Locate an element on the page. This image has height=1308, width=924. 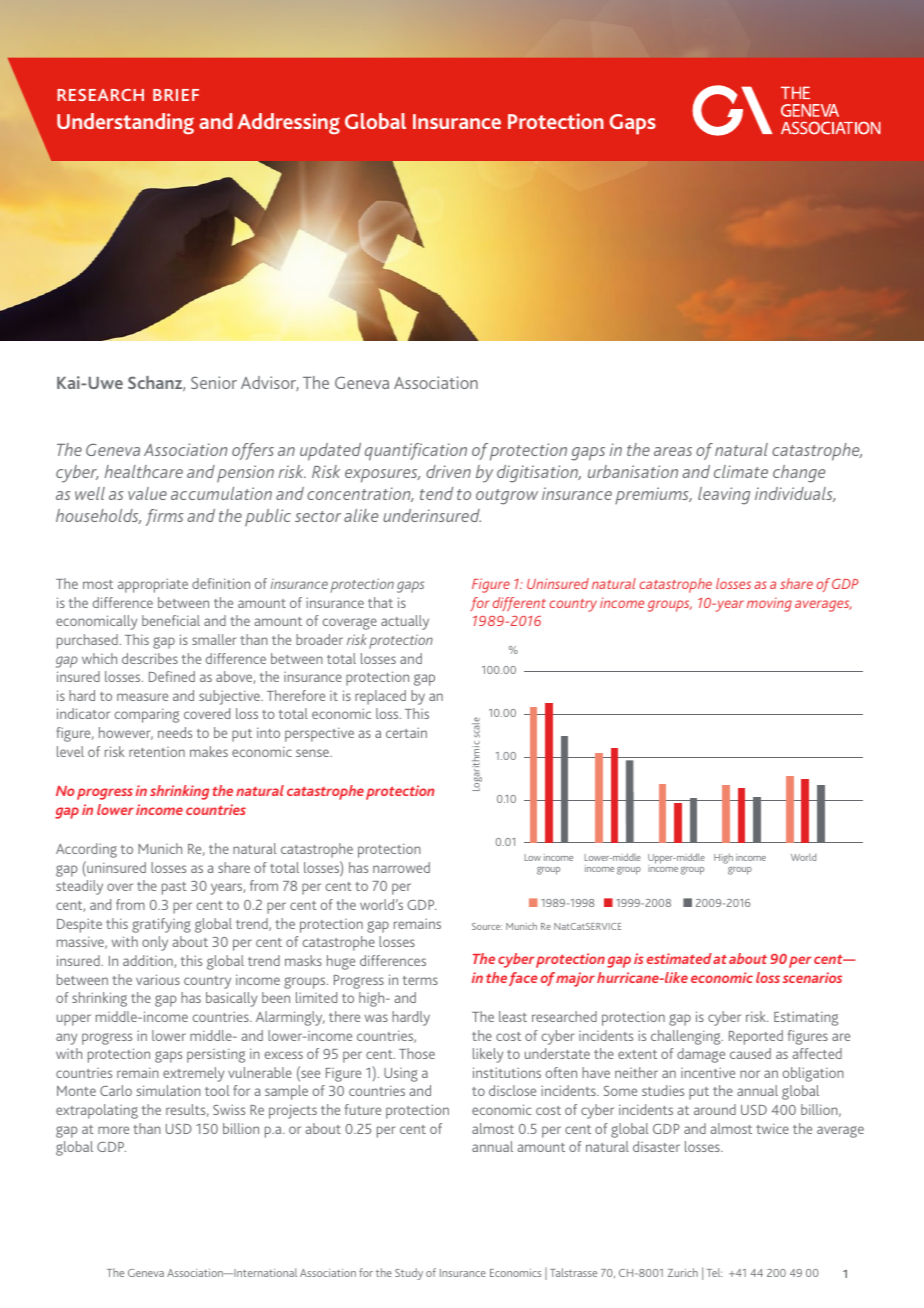
Defined is located at coordinates (172, 676).
